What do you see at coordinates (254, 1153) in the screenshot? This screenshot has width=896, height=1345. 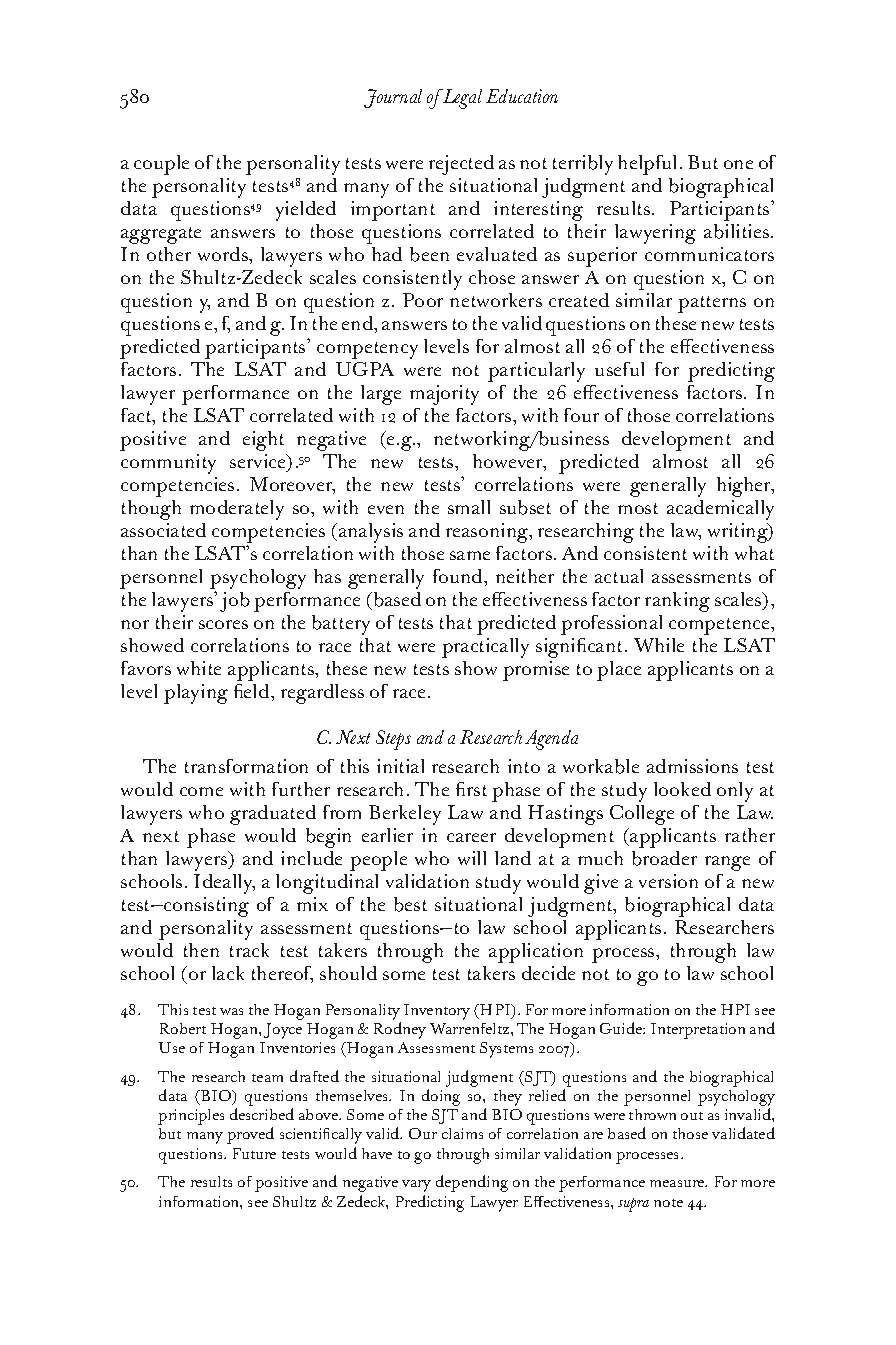 I see `Future` at bounding box center [254, 1153].
